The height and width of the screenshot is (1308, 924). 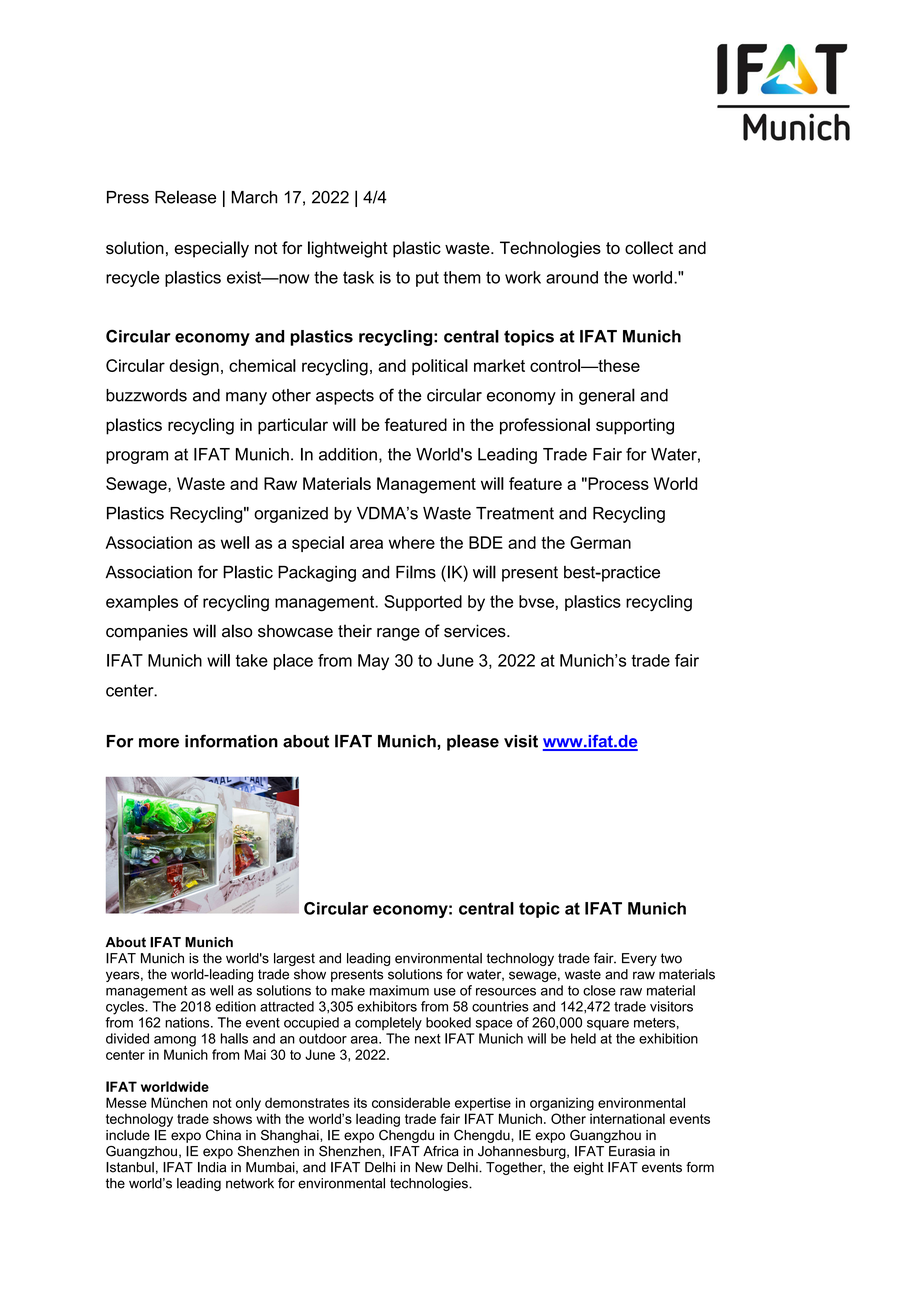 What do you see at coordinates (411, 1102) in the screenshot?
I see `considerable` at bounding box center [411, 1102].
